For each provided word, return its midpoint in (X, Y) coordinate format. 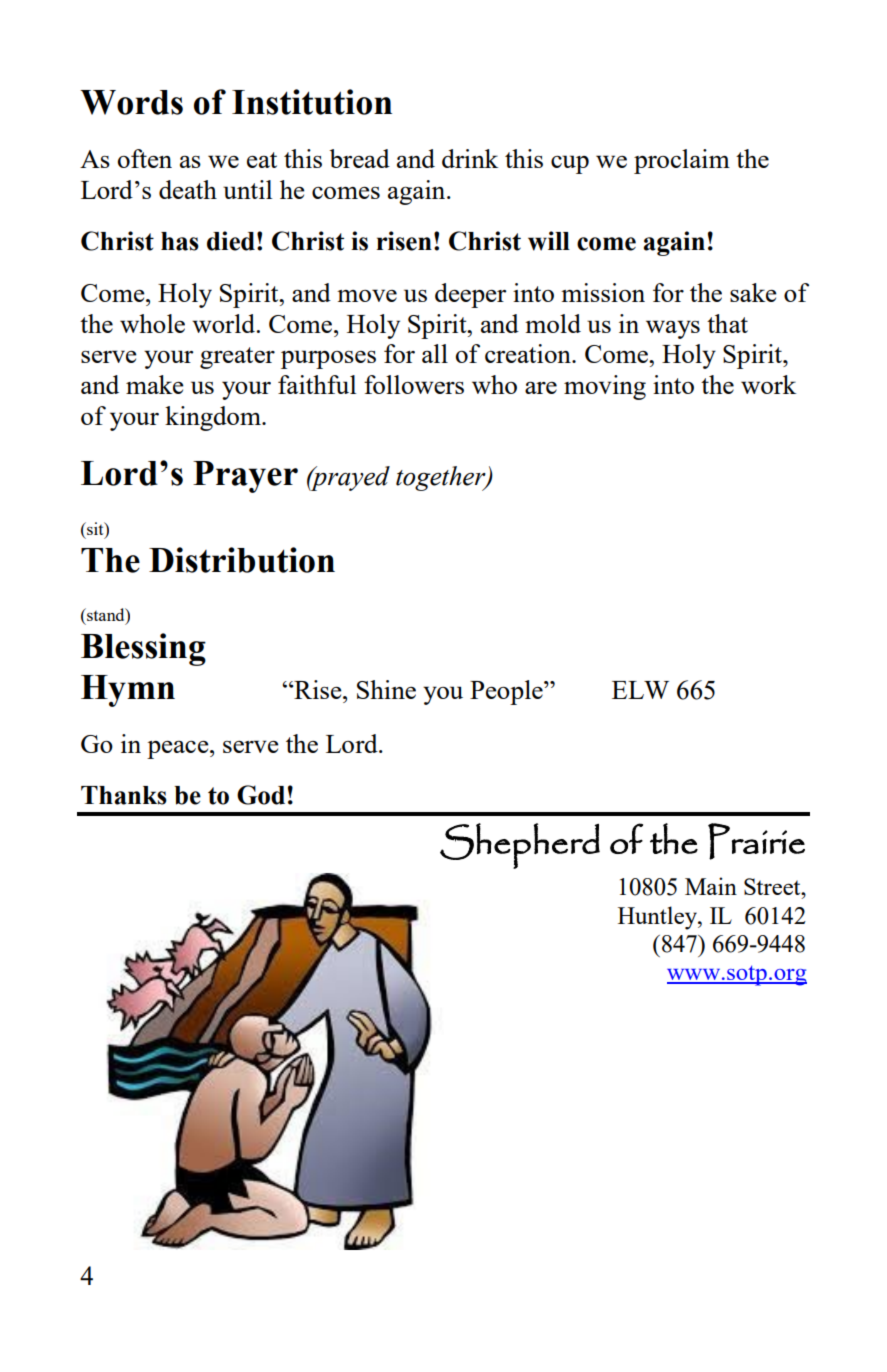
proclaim (682, 161)
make (155, 384)
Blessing (143, 649)
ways (673, 329)
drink (470, 158)
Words (131, 102)
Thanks (124, 795)
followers (414, 384)
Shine (386, 689)
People (507, 692)
